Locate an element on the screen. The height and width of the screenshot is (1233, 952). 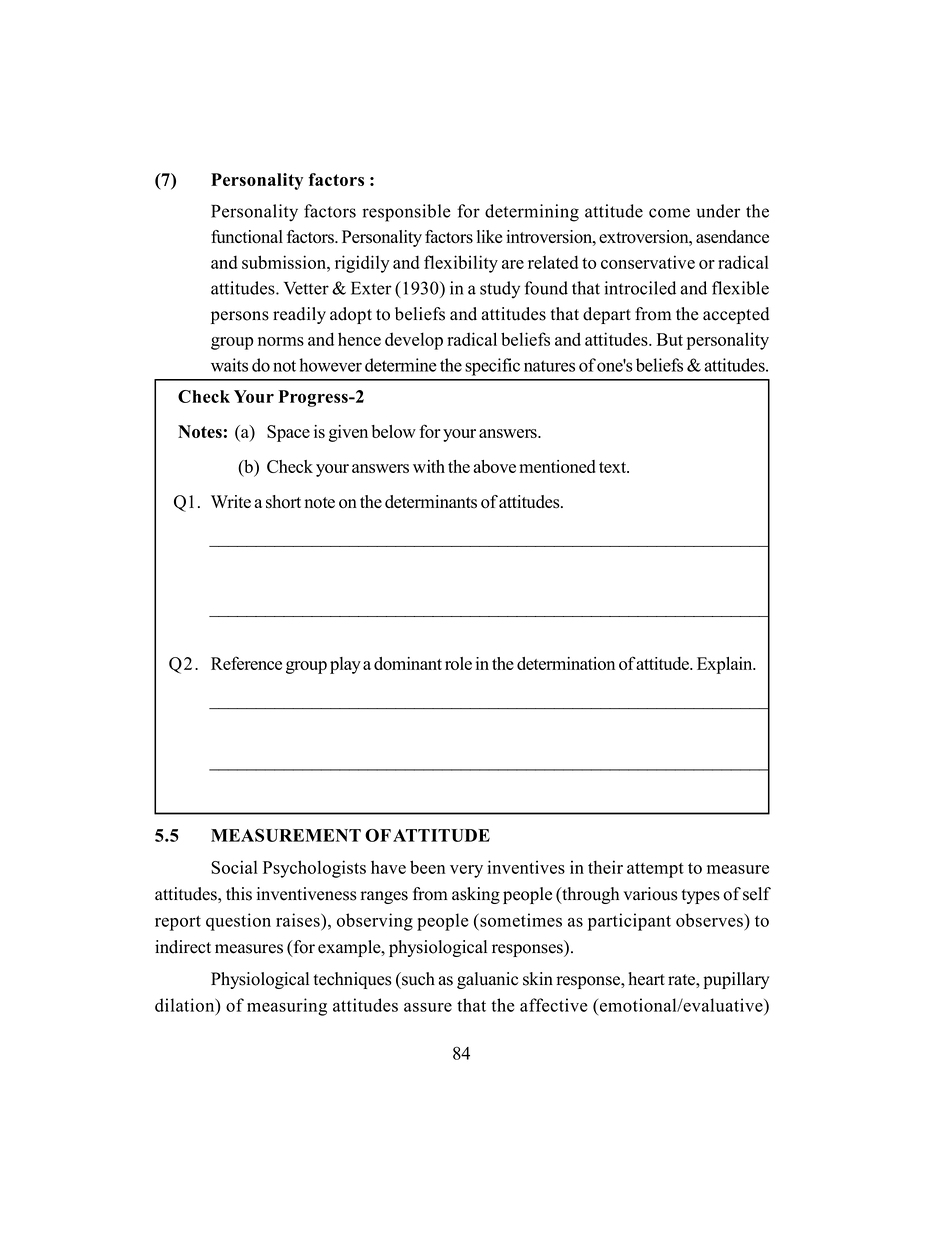
Reference is located at coordinates (246, 663).
